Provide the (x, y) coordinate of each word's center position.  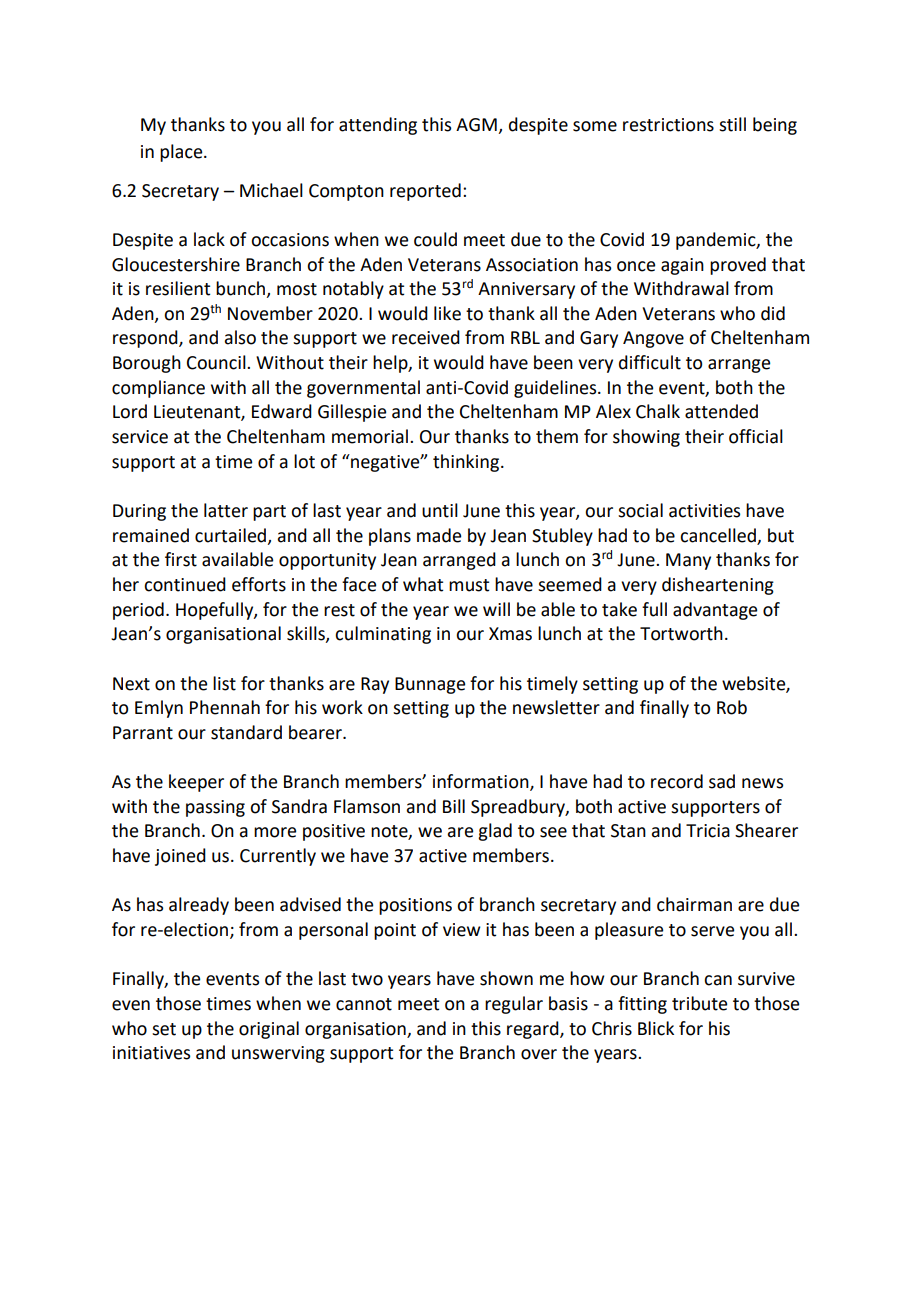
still (732, 124)
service (140, 437)
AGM (477, 126)
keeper (196, 783)
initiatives (151, 1053)
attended (721, 411)
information (482, 782)
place (182, 153)
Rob (732, 707)
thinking (467, 463)
